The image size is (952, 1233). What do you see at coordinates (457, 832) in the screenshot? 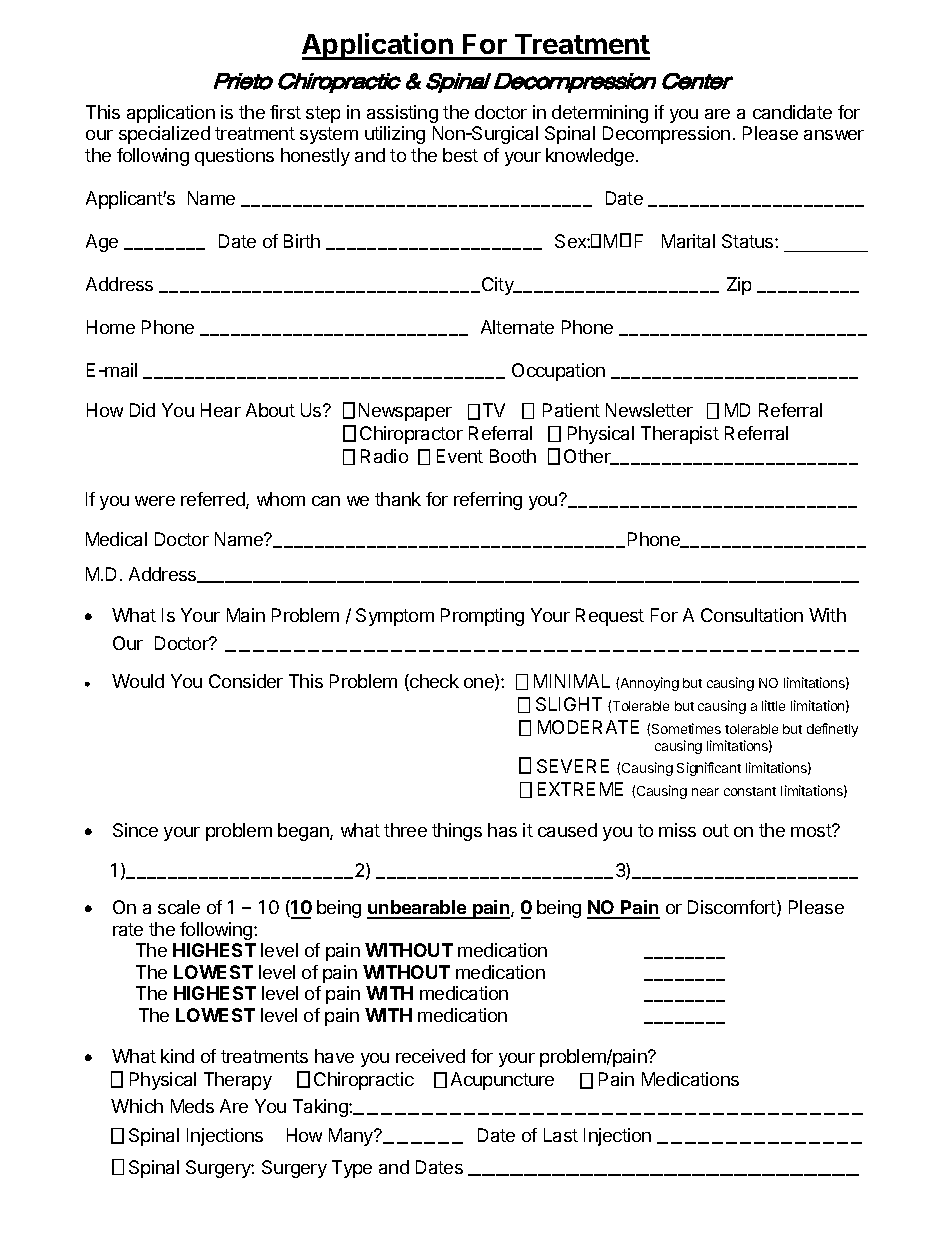
I see `things` at bounding box center [457, 832].
